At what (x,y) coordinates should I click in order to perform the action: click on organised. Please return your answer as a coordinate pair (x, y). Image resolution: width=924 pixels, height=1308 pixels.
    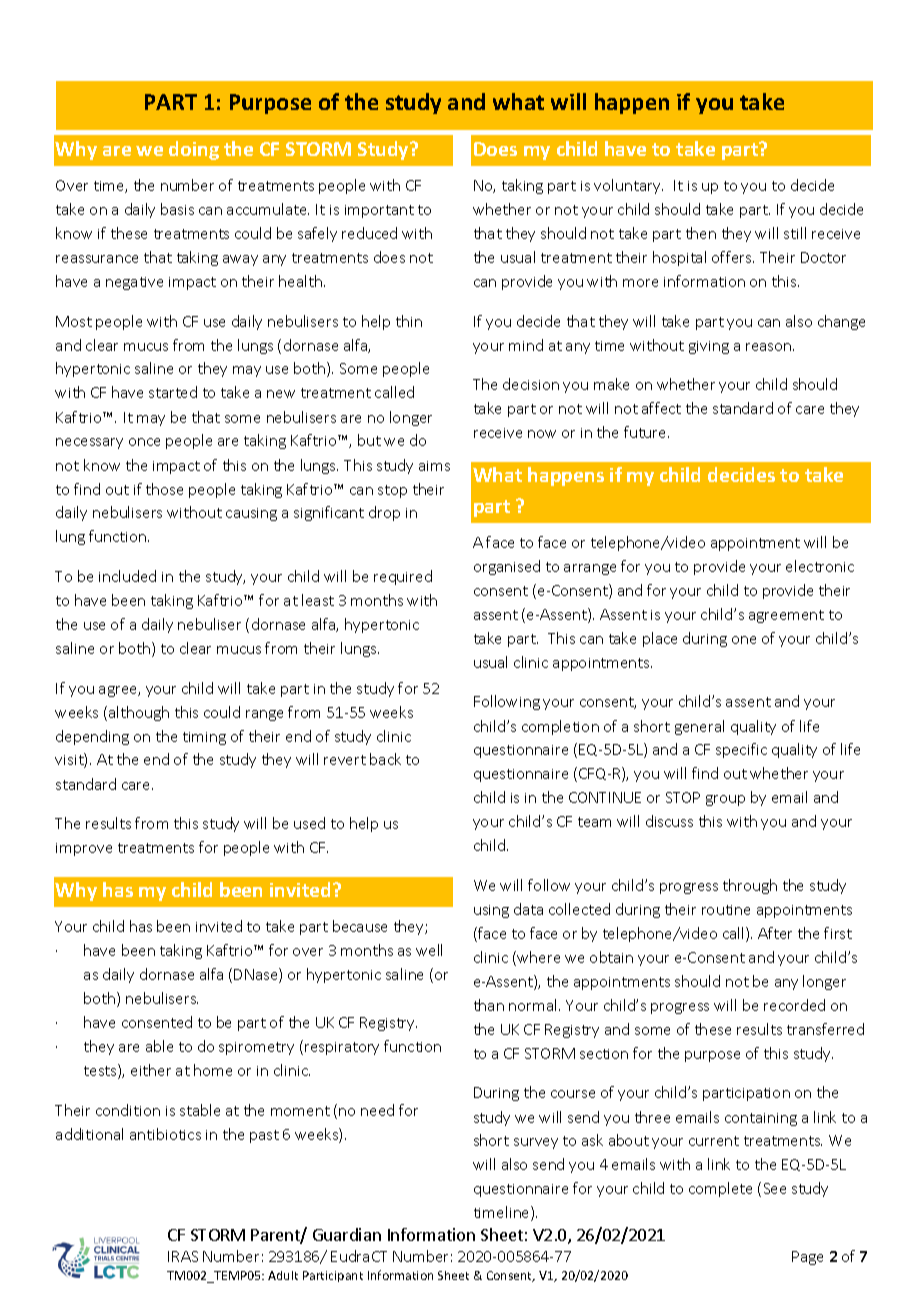
    Looking at the image, I should click on (507, 567).
